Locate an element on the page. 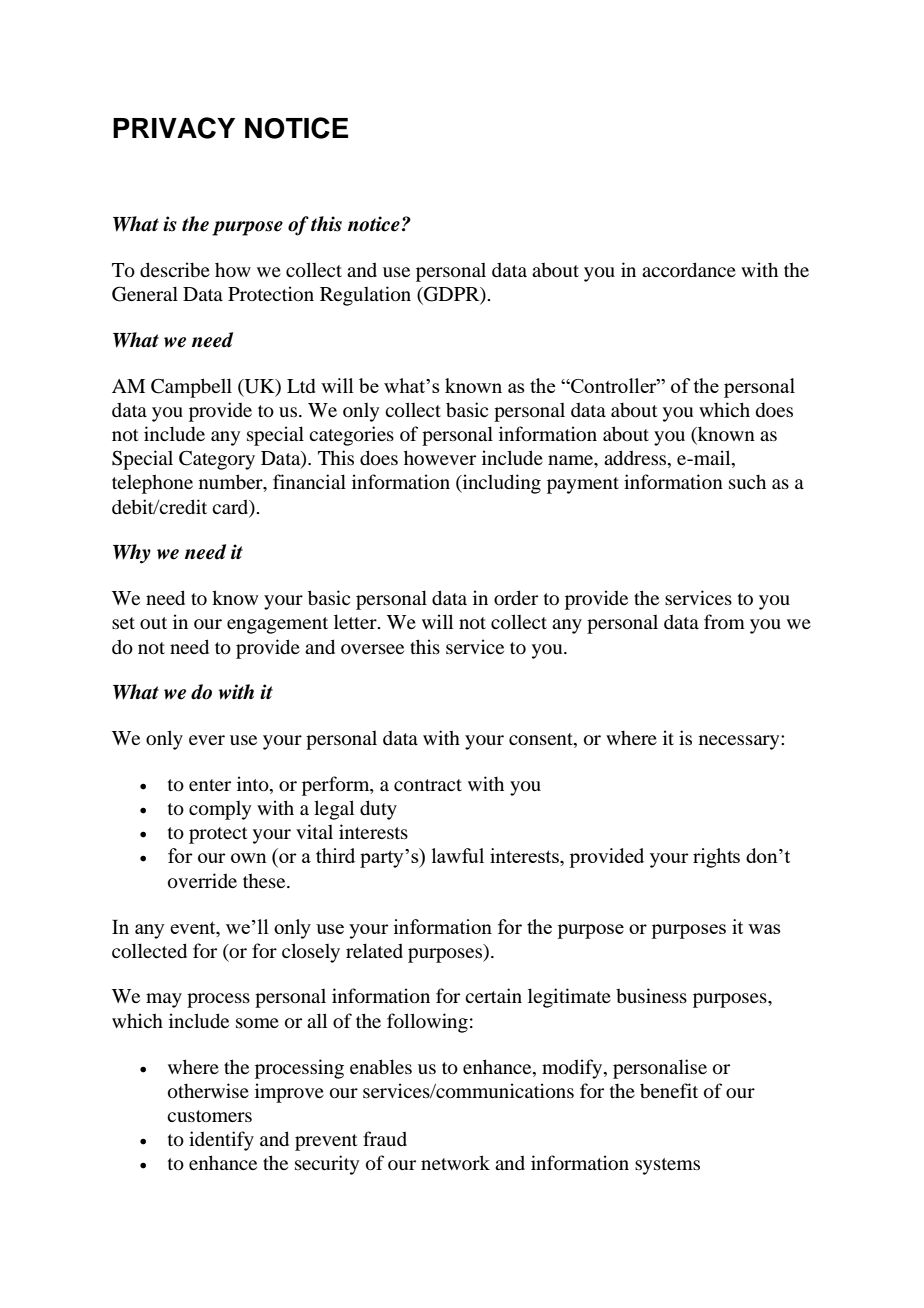 The height and width of the page is (1308, 924). identify is located at coordinates (221, 1141).
